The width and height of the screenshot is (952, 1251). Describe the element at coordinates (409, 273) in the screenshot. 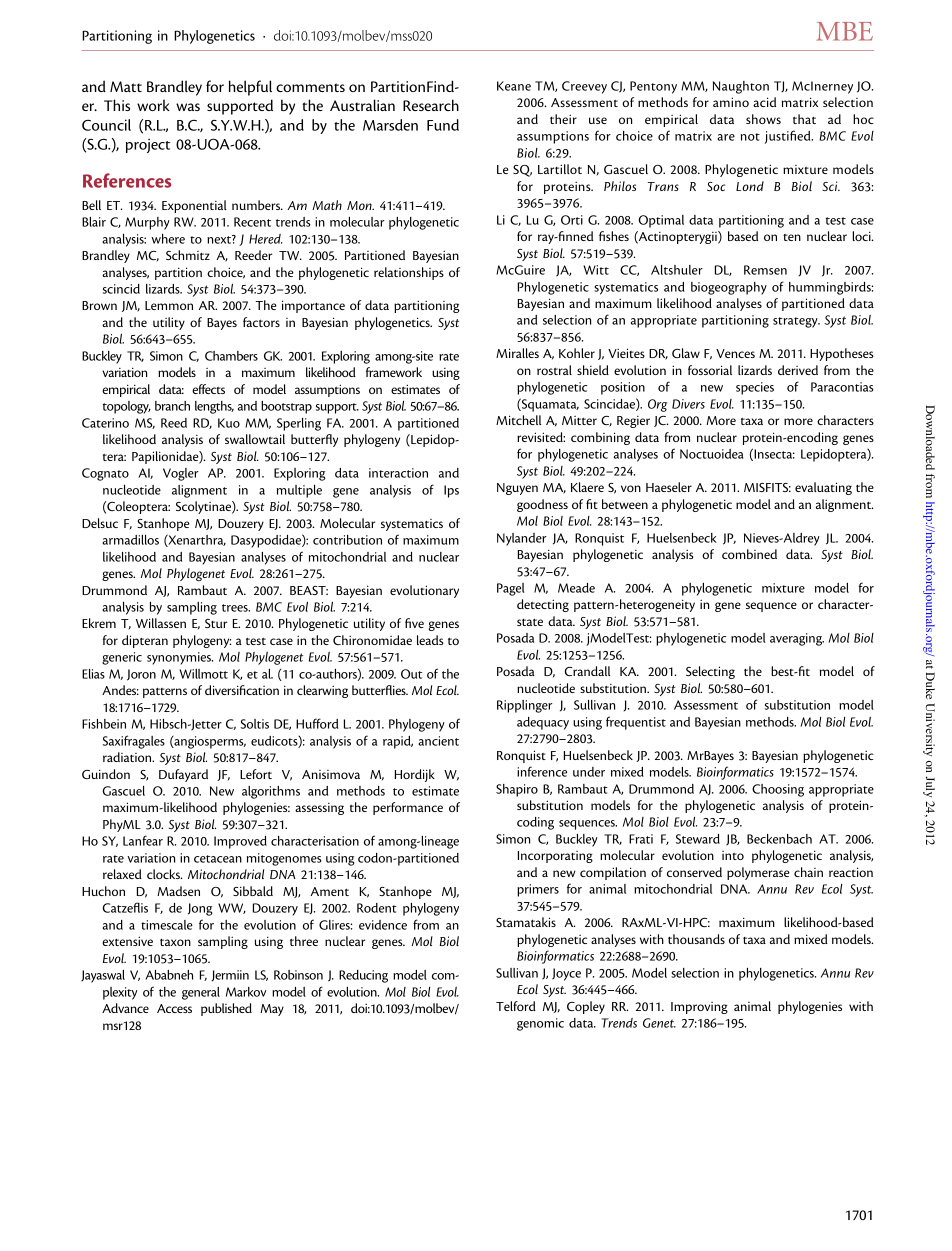

I see `relationships` at that location.
